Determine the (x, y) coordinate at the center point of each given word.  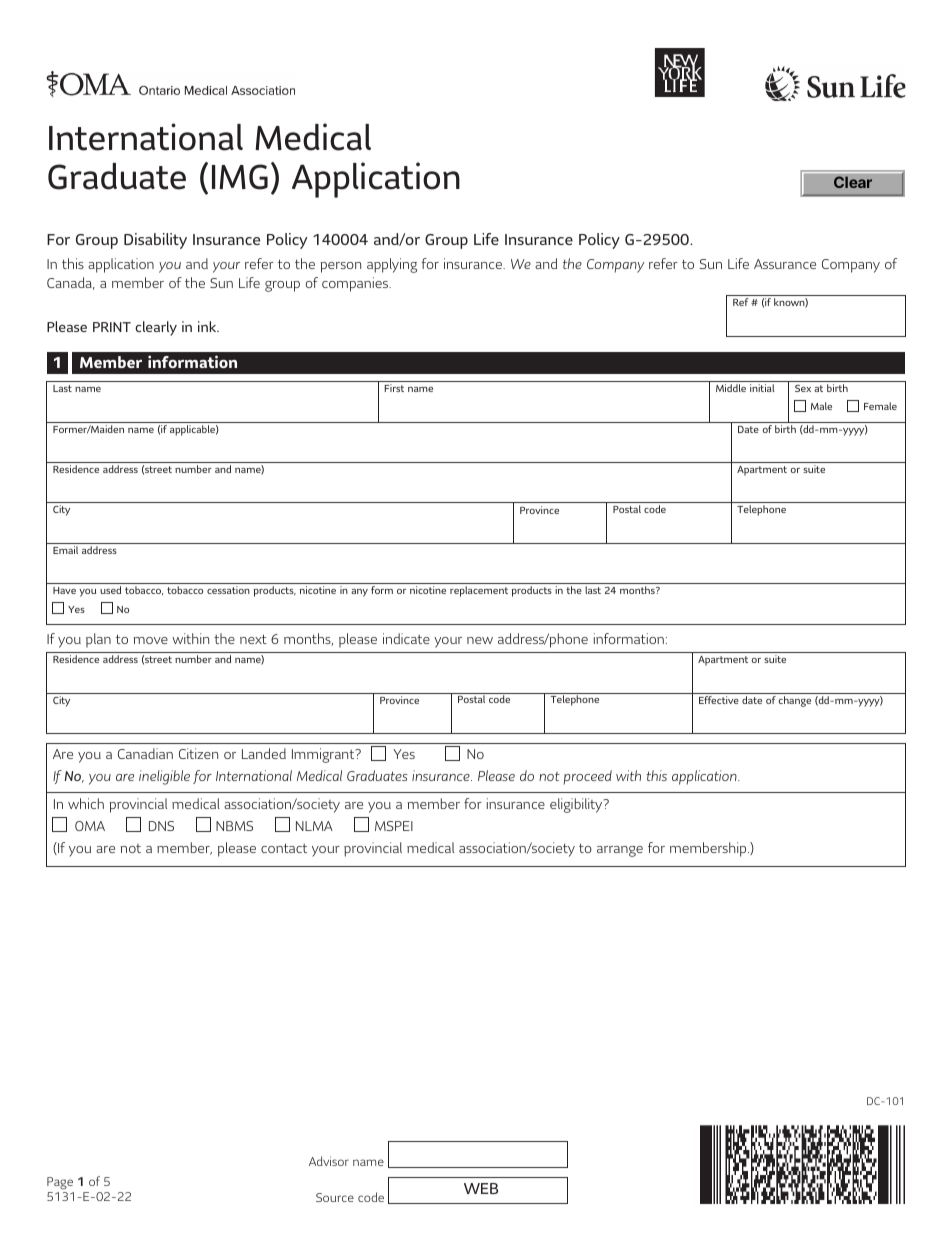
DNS (161, 826)
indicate (406, 638)
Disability (155, 241)
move (150, 640)
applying (392, 265)
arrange (620, 851)
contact (284, 848)
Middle (731, 388)
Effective (719, 700)
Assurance (785, 264)
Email (65, 550)
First (394, 388)
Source (335, 1197)
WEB (481, 1188)
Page (60, 1183)
